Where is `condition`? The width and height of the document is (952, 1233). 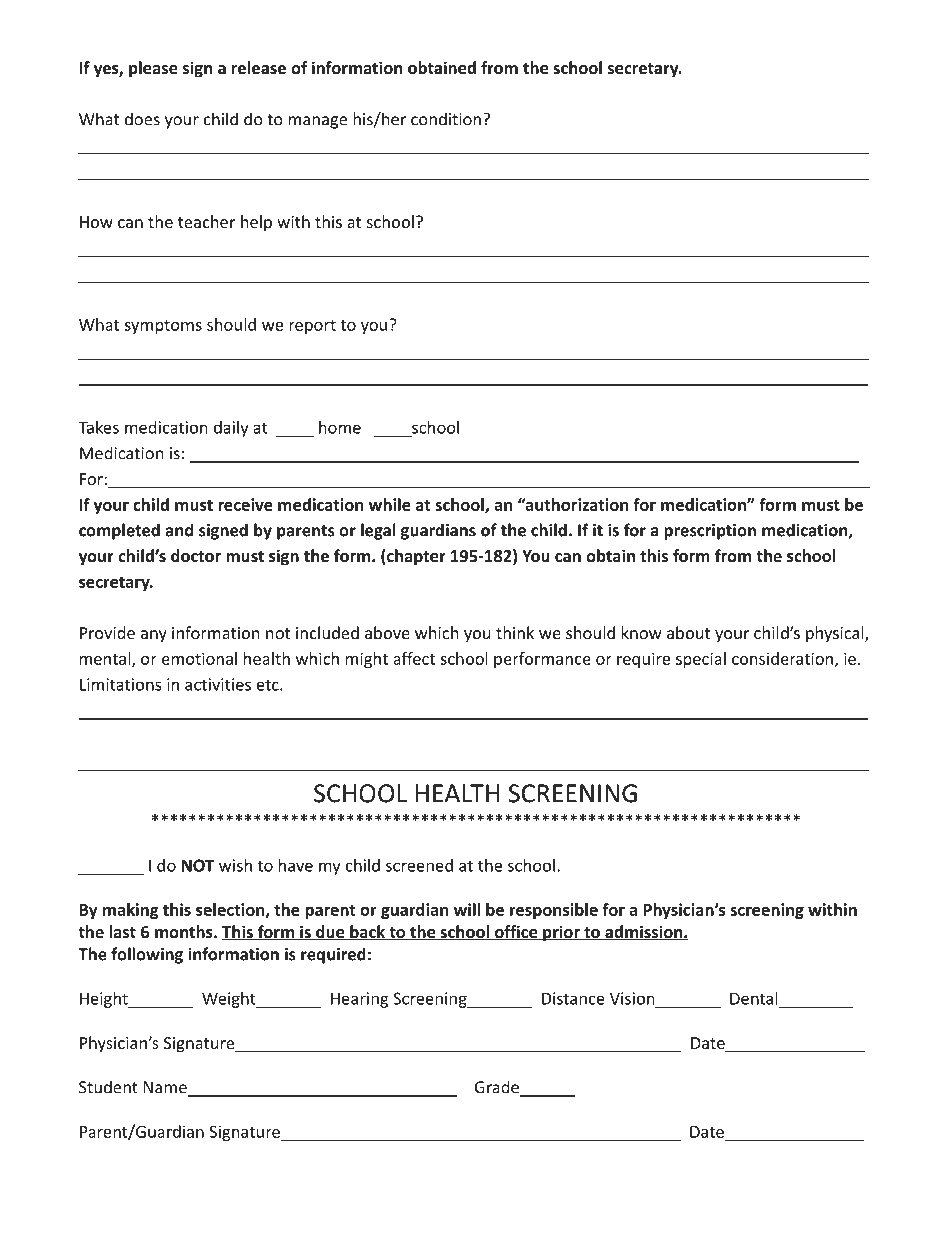
condition is located at coordinates (446, 119).
